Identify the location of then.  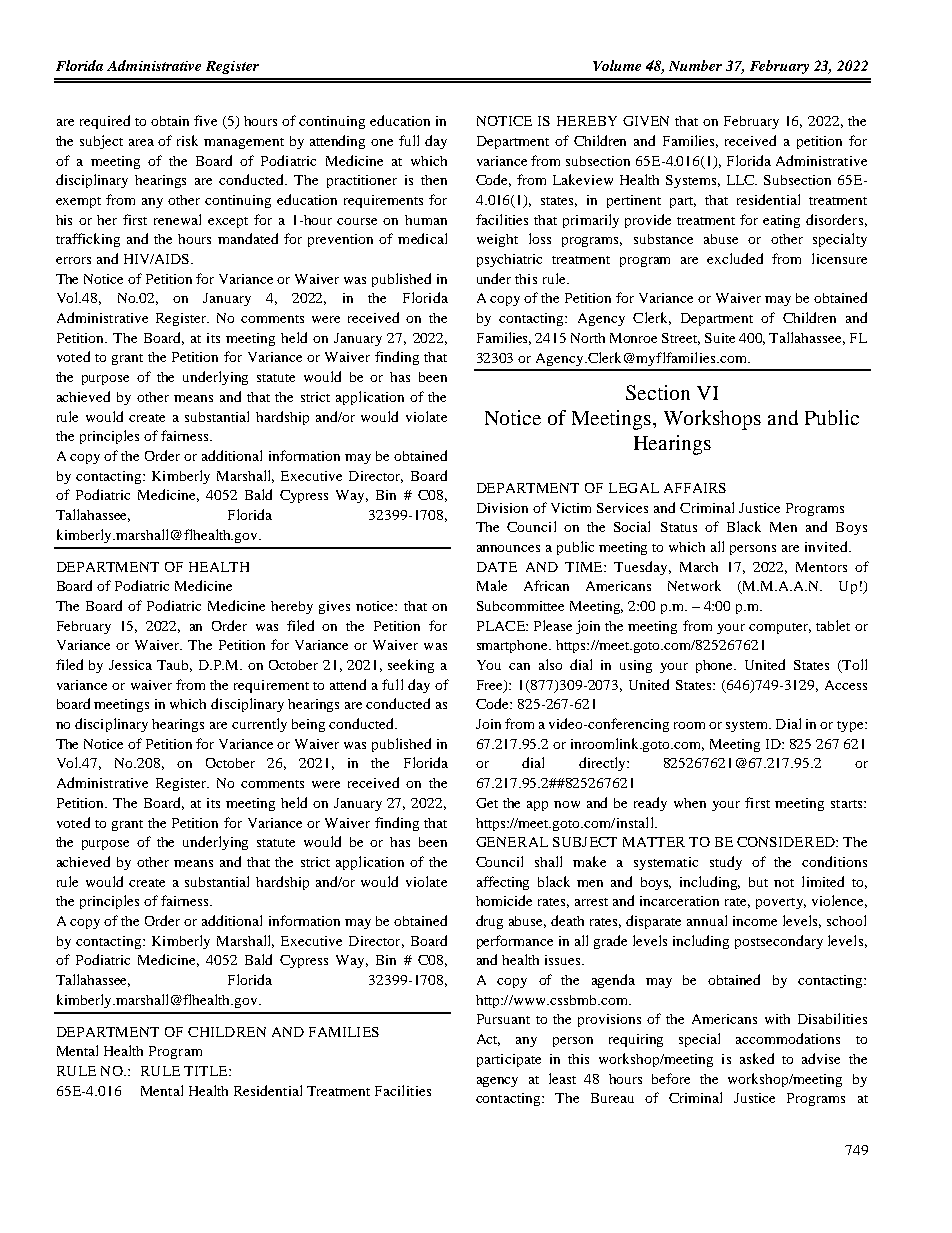
(434, 180).
